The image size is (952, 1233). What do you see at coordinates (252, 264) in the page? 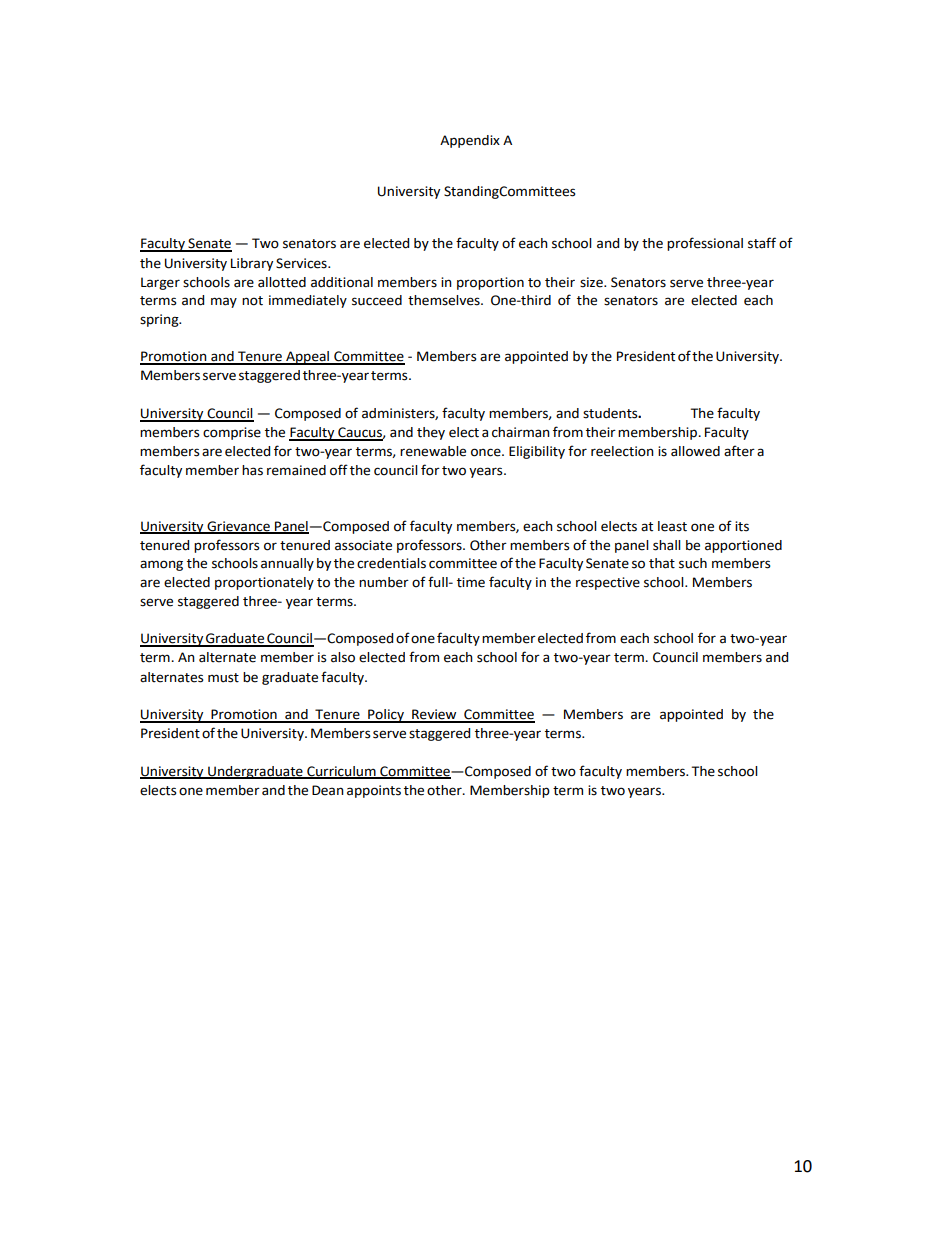
I see `Library` at bounding box center [252, 264].
